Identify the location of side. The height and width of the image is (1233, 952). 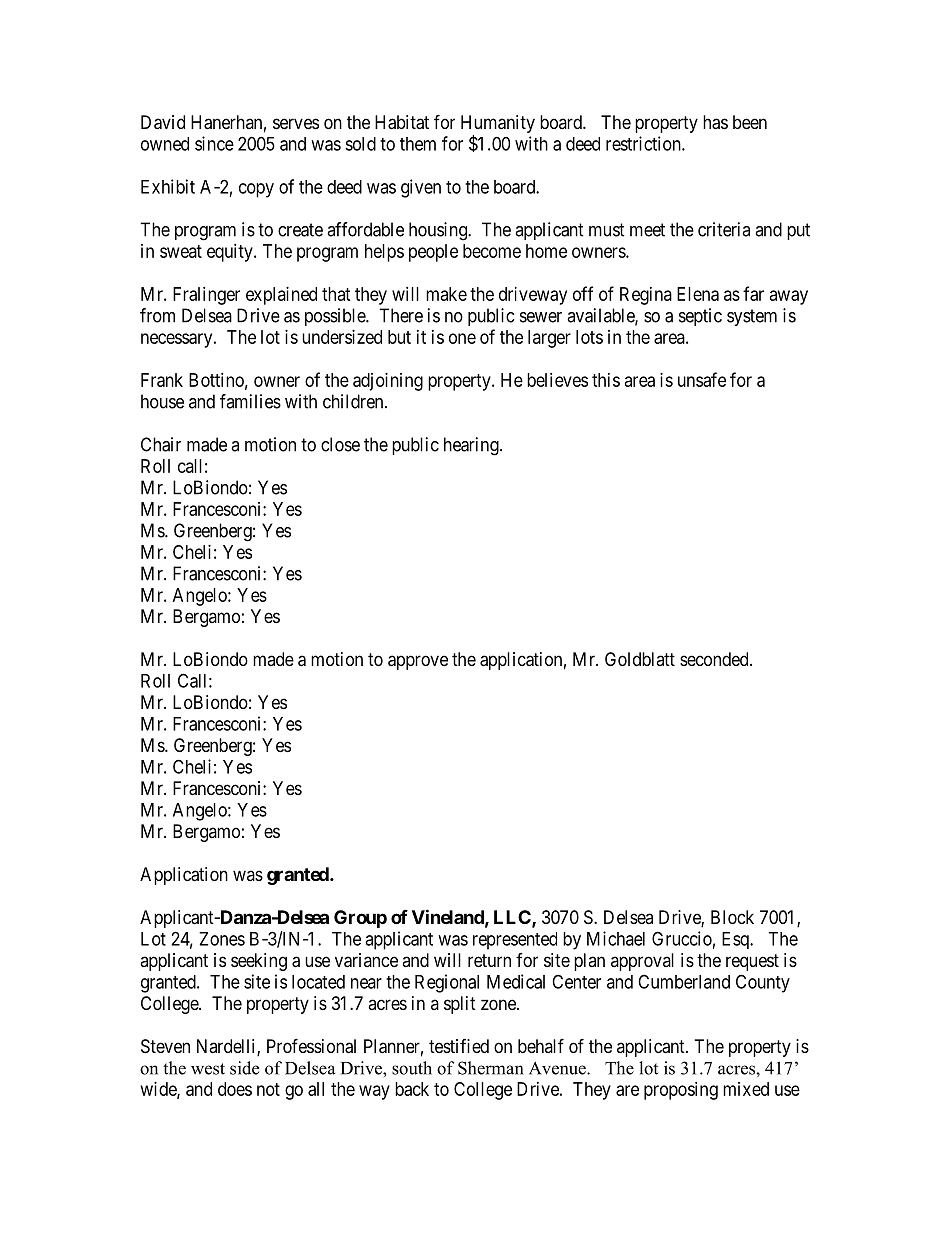
(244, 1068).
